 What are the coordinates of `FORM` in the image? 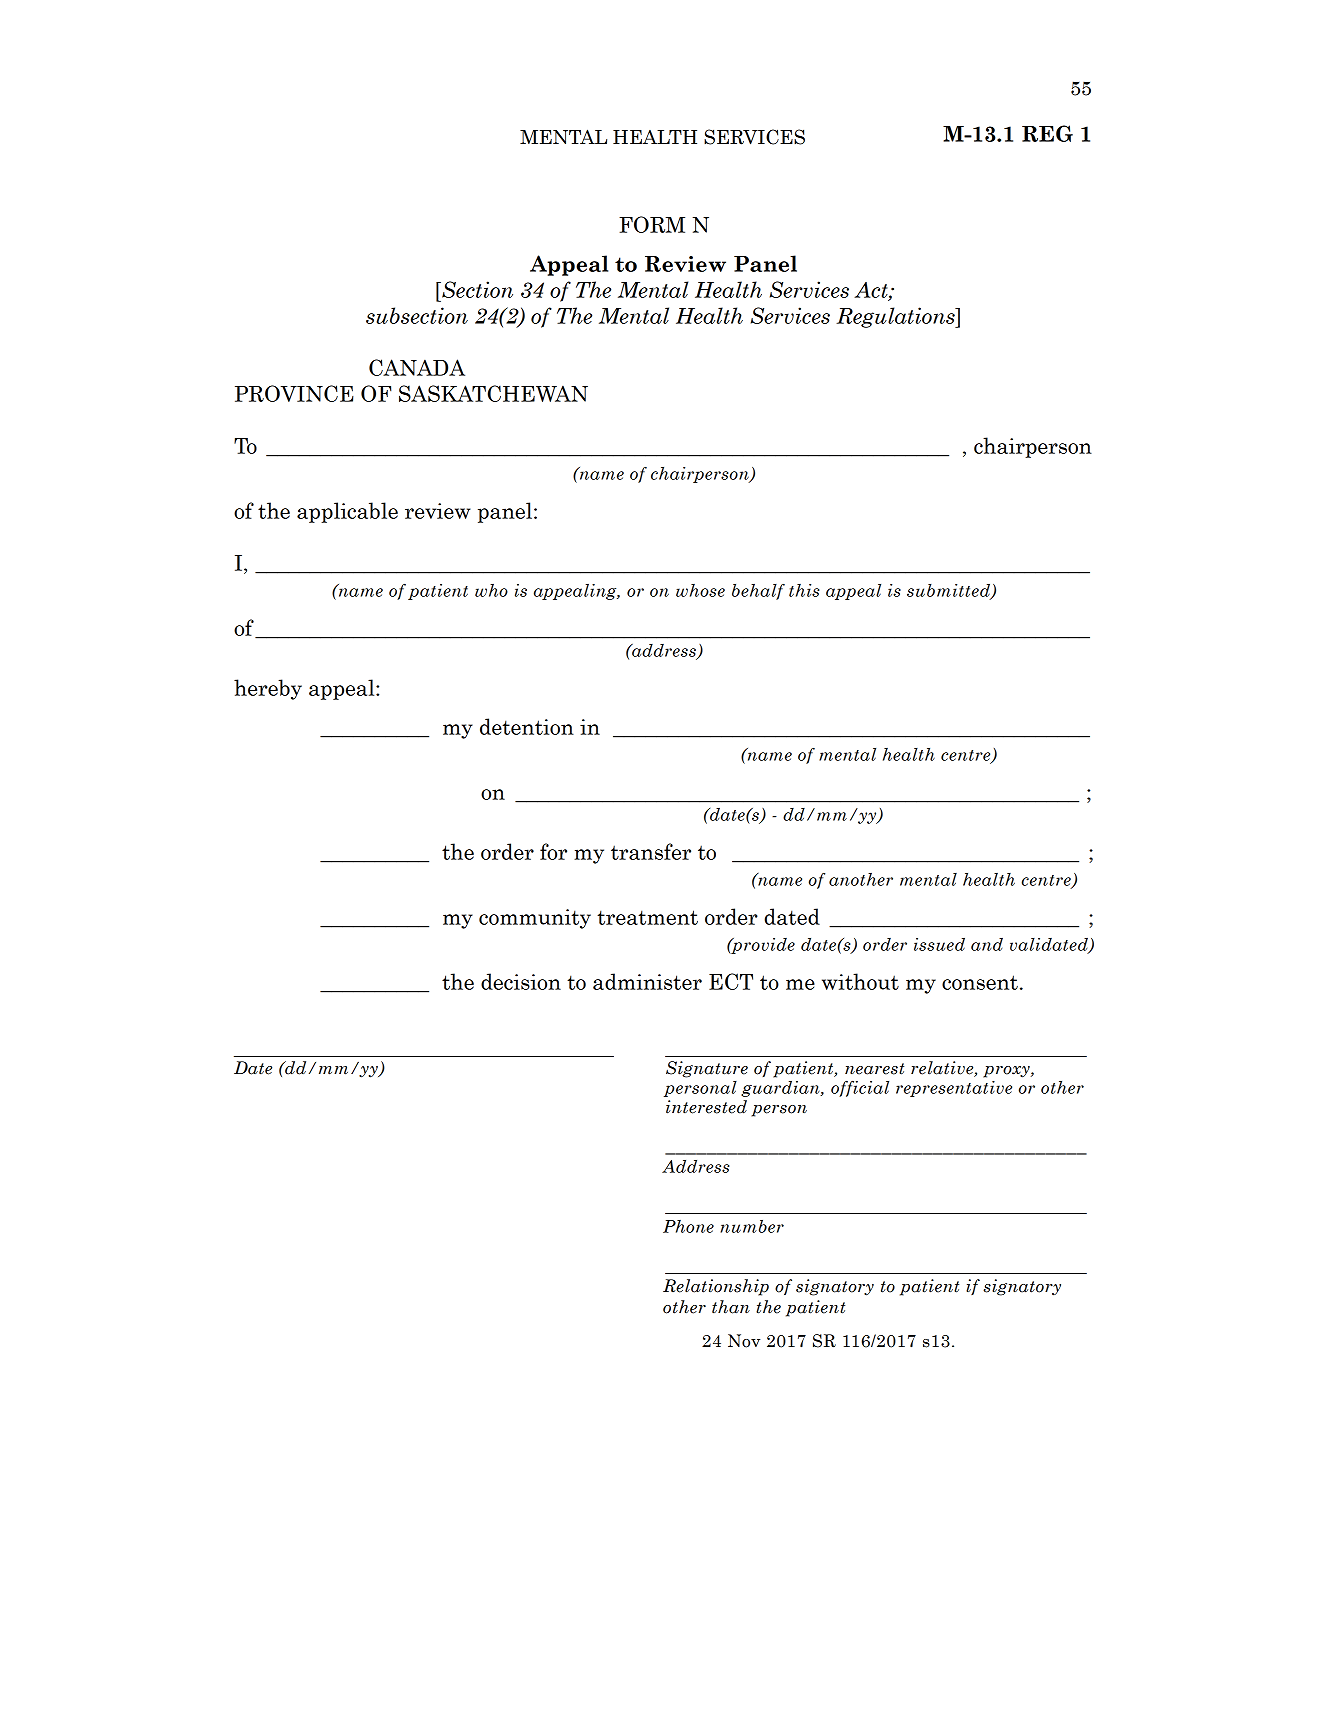 It's located at (652, 224).
